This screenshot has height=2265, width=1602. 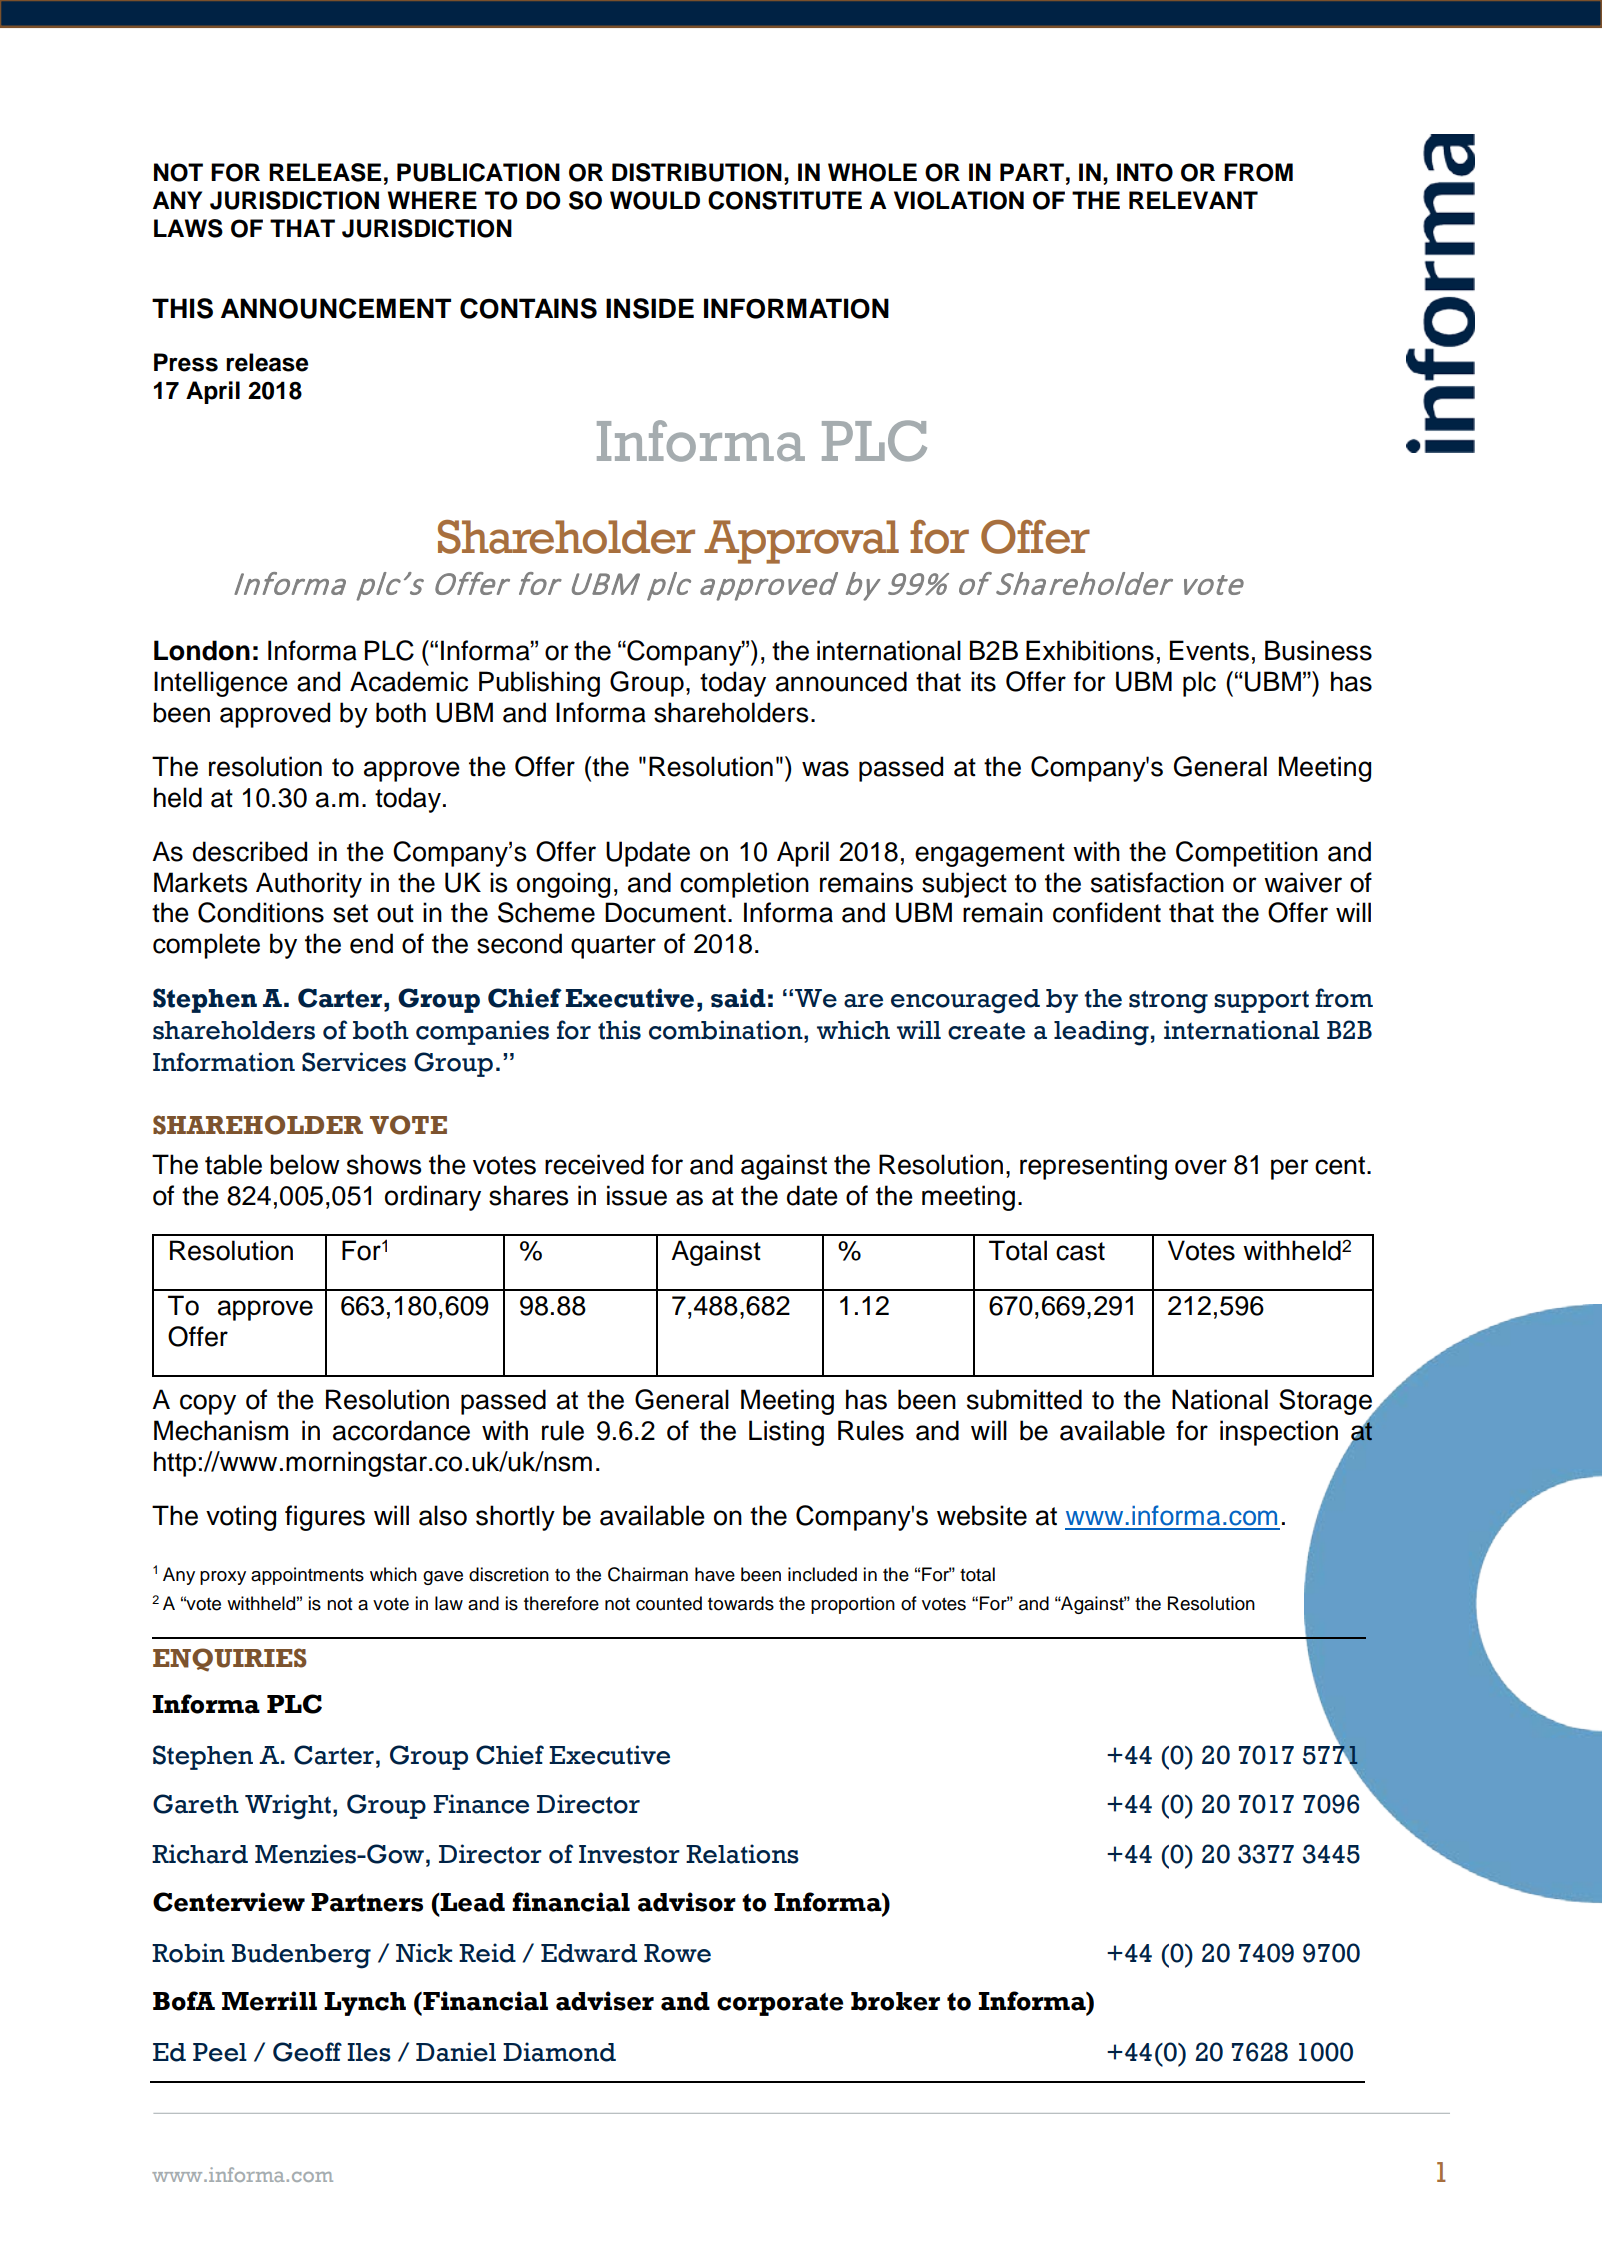 What do you see at coordinates (305, 1164) in the screenshot?
I see `below` at bounding box center [305, 1164].
